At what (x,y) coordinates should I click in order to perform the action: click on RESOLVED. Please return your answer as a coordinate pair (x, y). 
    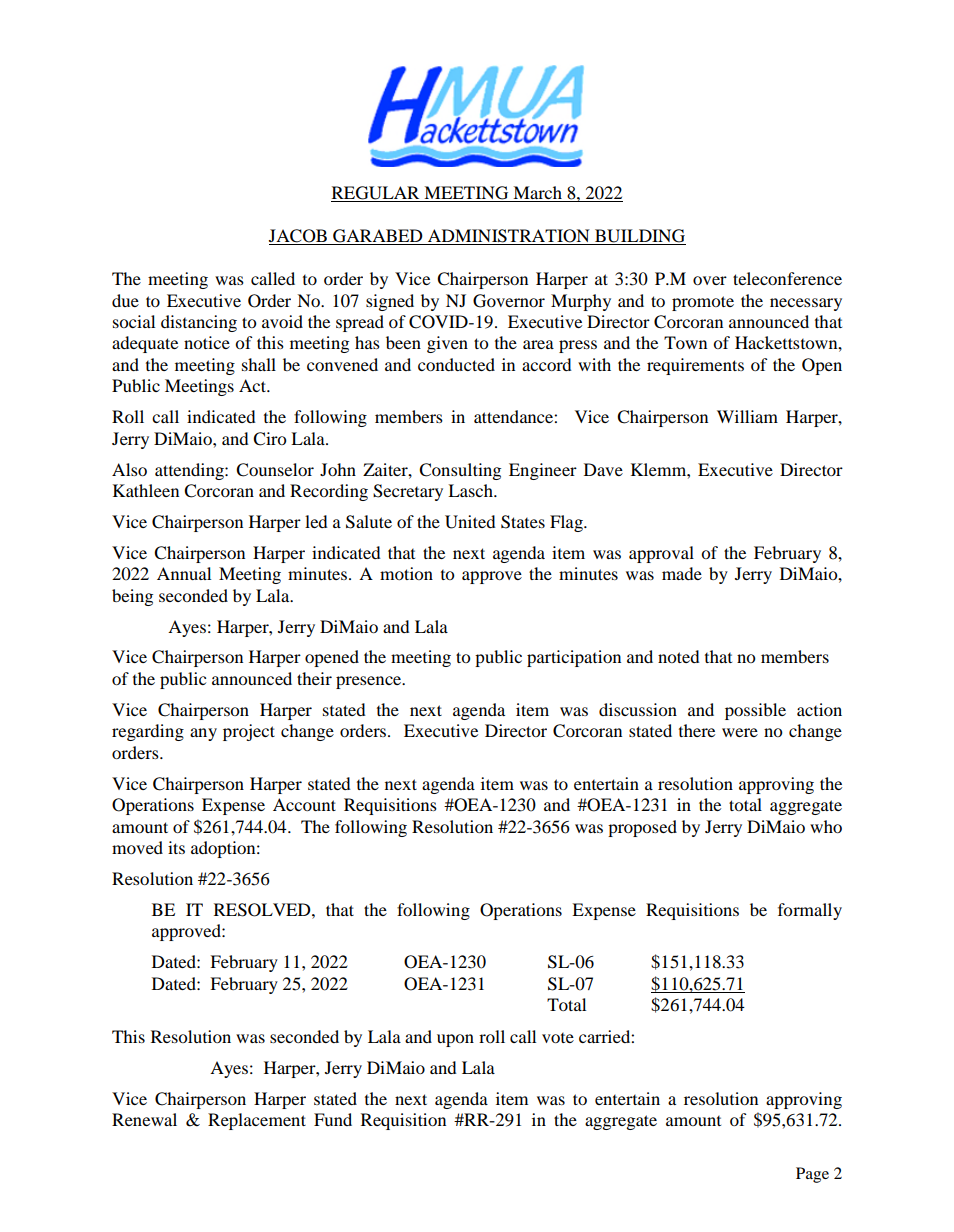
    Looking at the image, I should click on (263, 910).
